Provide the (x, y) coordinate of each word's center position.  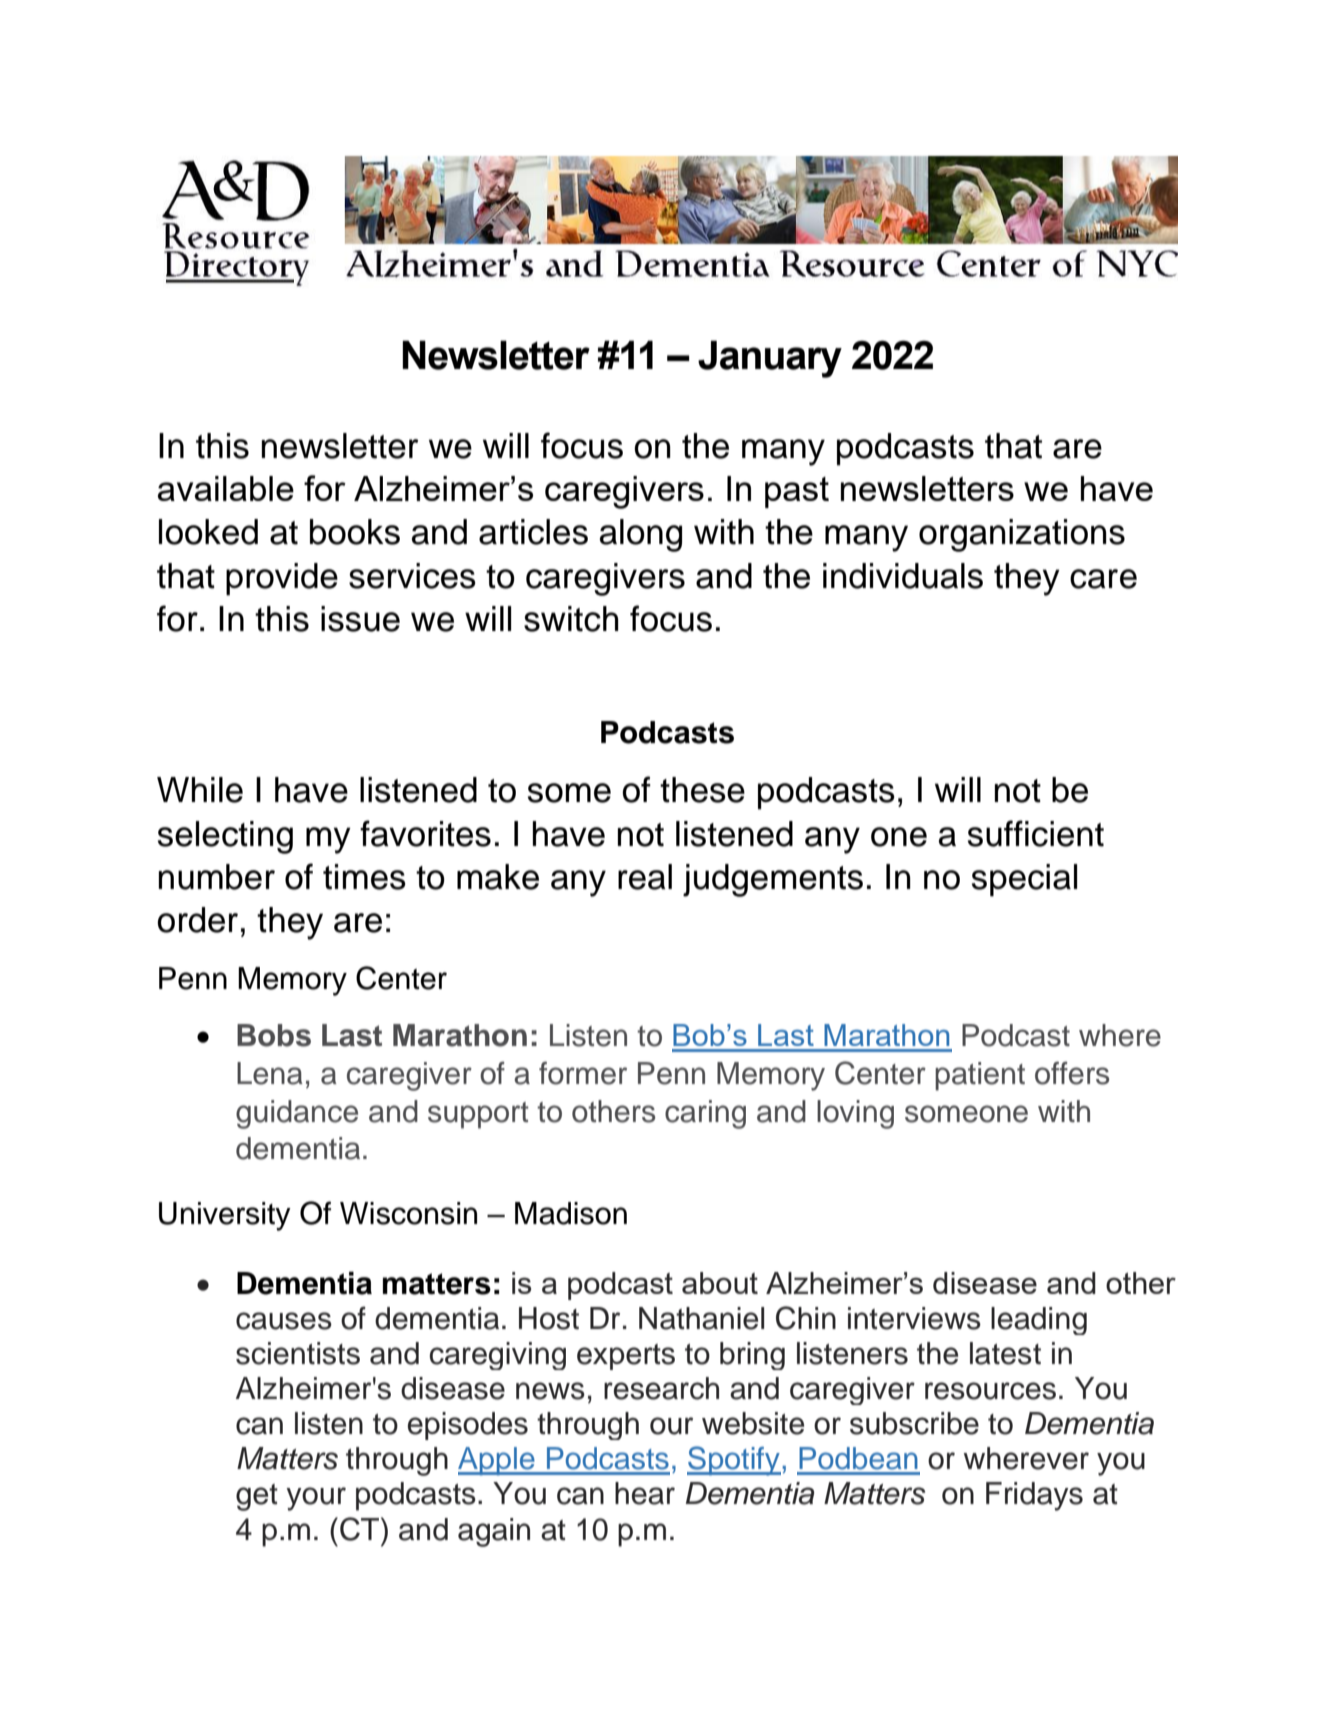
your (316, 1499)
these (702, 790)
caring (705, 1114)
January (770, 359)
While (200, 790)
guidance (297, 1114)
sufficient (1036, 833)
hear (645, 1493)
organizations (1022, 535)
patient (980, 1076)
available (226, 488)
